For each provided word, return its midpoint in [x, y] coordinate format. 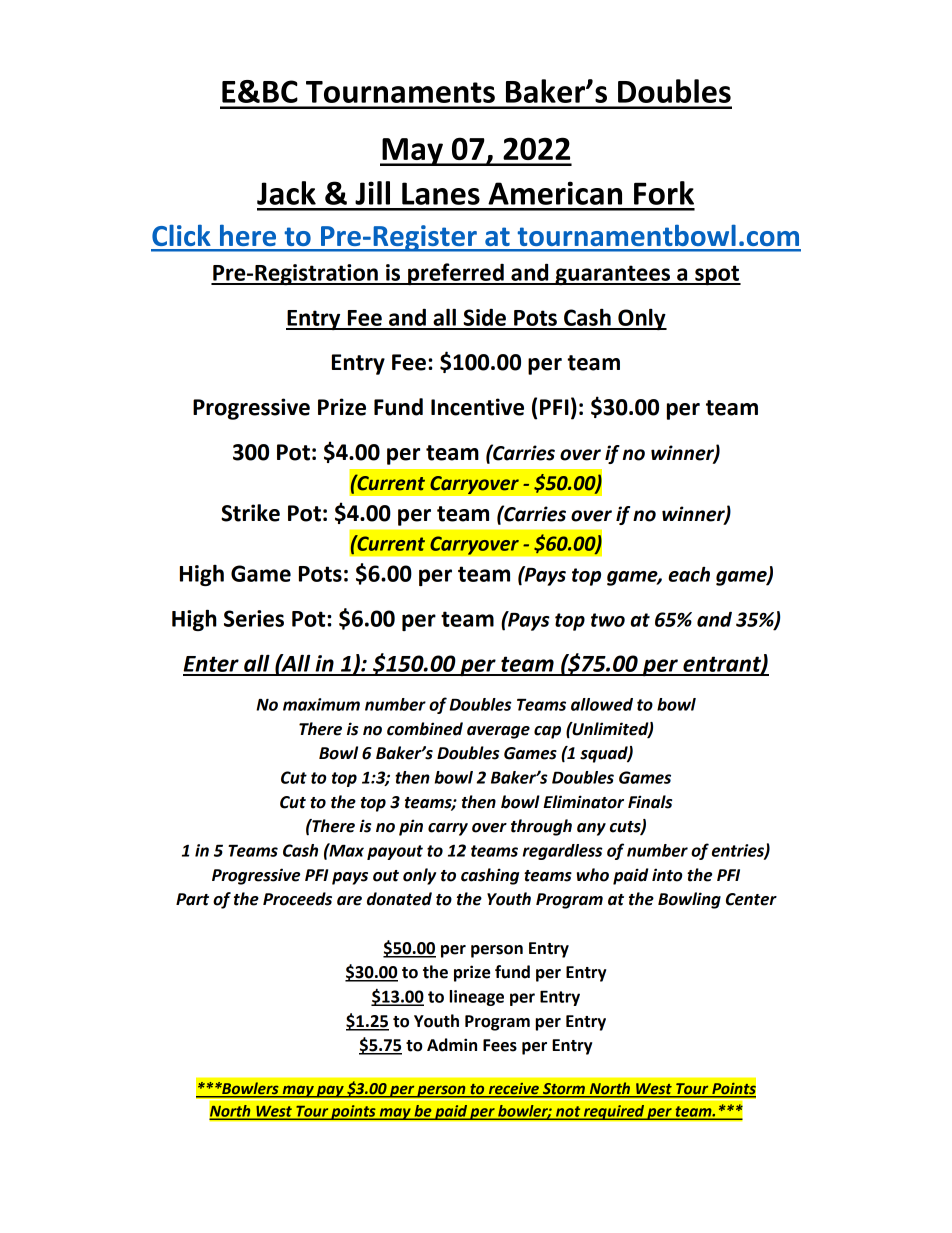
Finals [650, 802]
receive [513, 1090]
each [689, 574]
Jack [286, 193]
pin [411, 827]
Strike [250, 513]
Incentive [477, 407]
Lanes [441, 193]
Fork [664, 193]
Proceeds [297, 899]
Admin [452, 1045]
